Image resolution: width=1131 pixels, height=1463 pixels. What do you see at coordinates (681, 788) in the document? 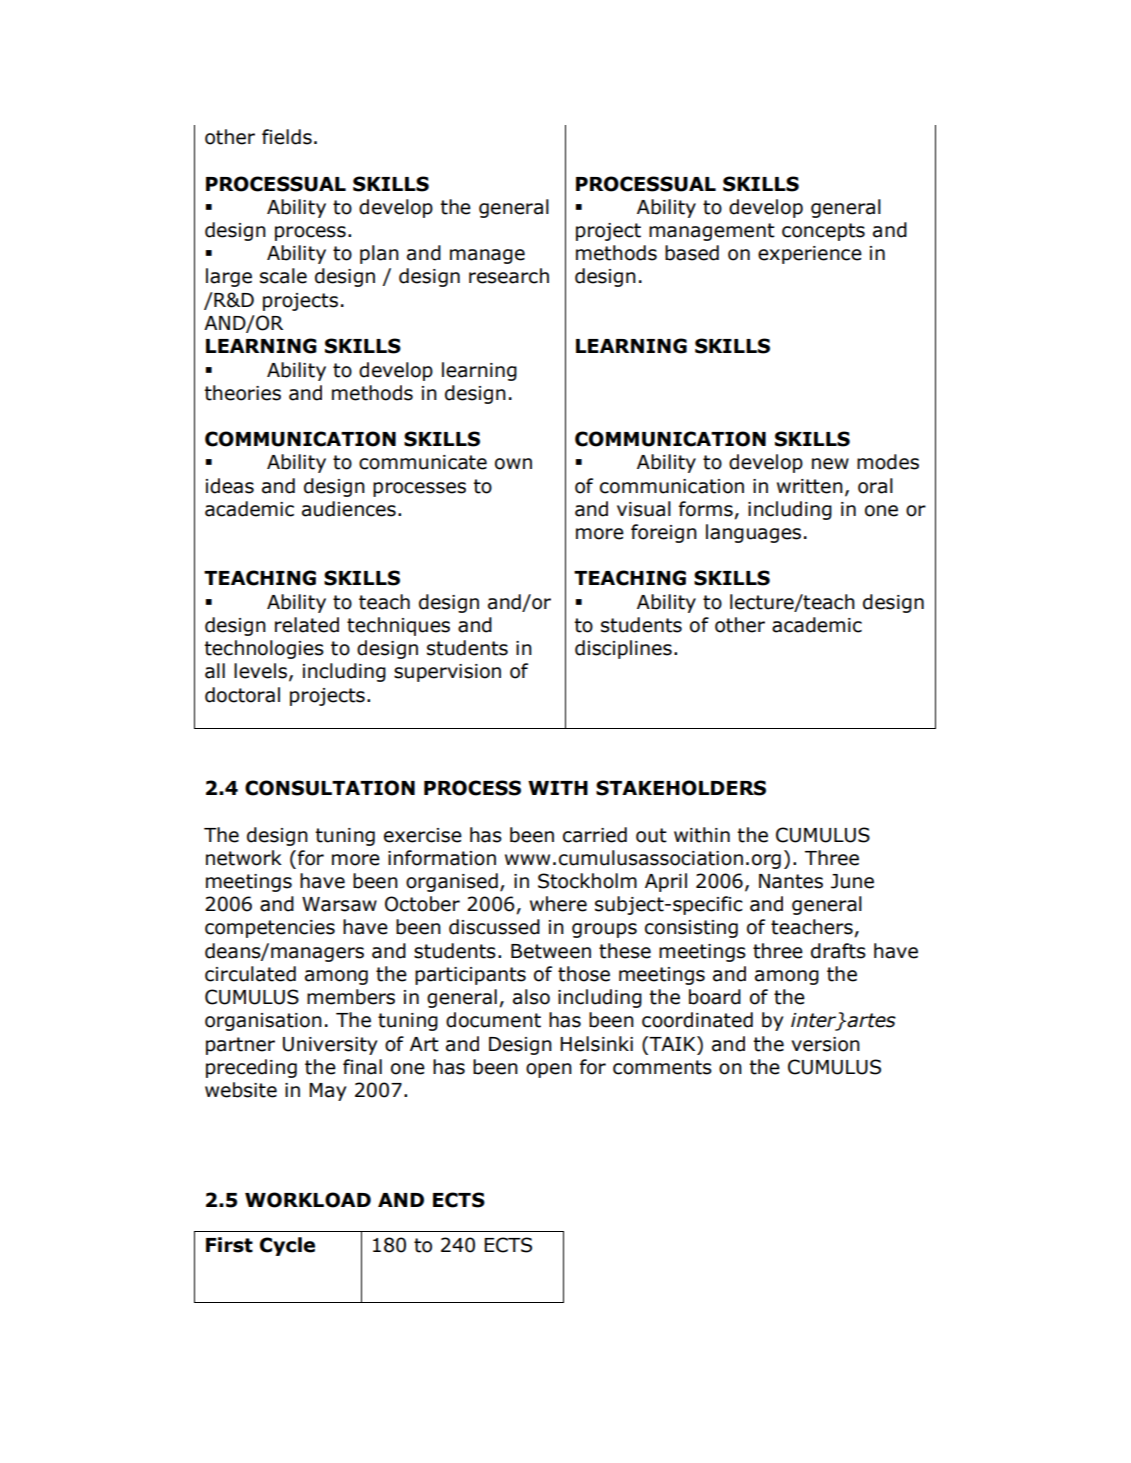
I see `STAKEHOLDERS` at bounding box center [681, 788].
